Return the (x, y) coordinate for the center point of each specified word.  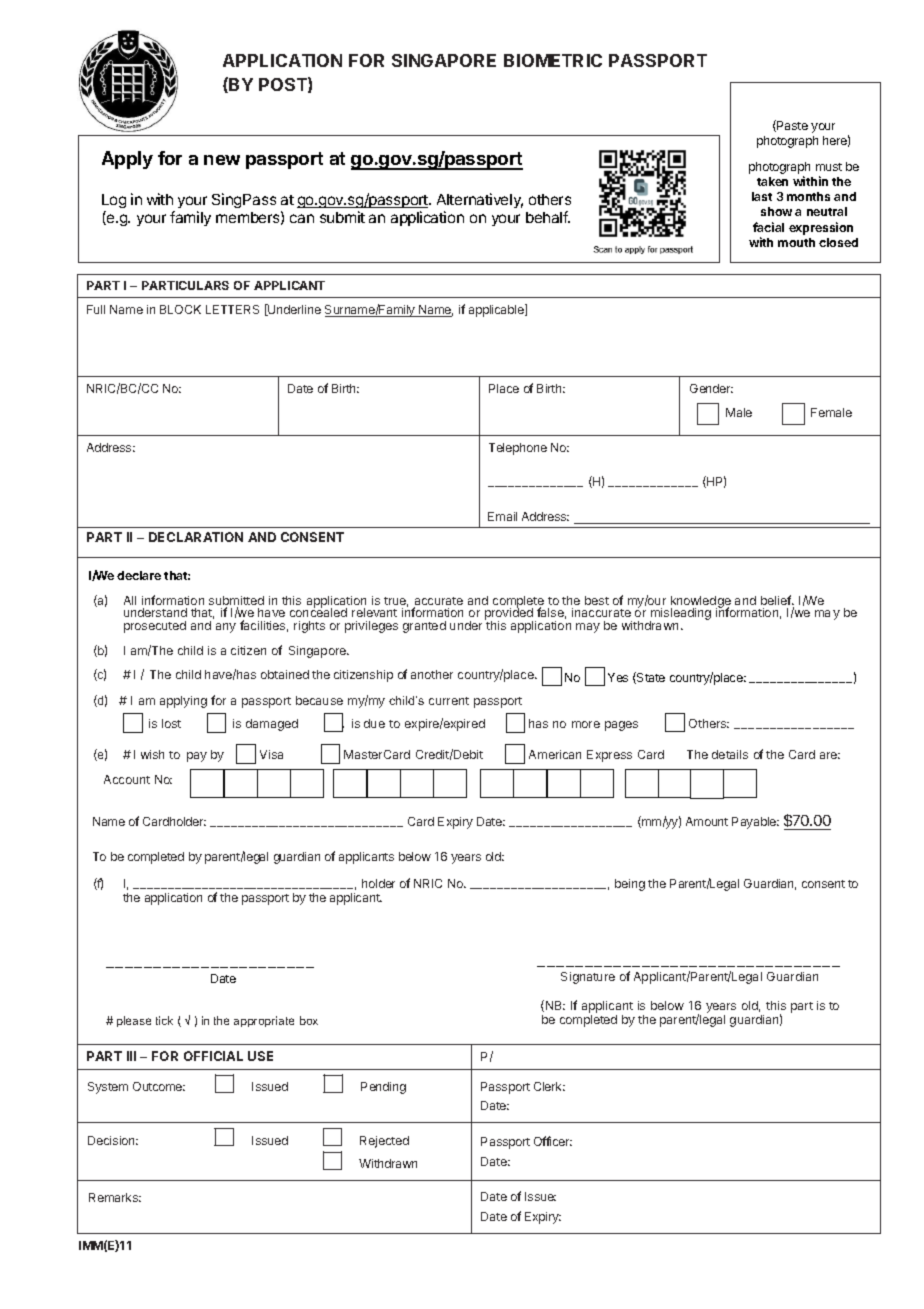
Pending (383, 1088)
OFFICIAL (213, 1056)
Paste (791, 126)
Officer (553, 1141)
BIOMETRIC (553, 60)
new (222, 160)
